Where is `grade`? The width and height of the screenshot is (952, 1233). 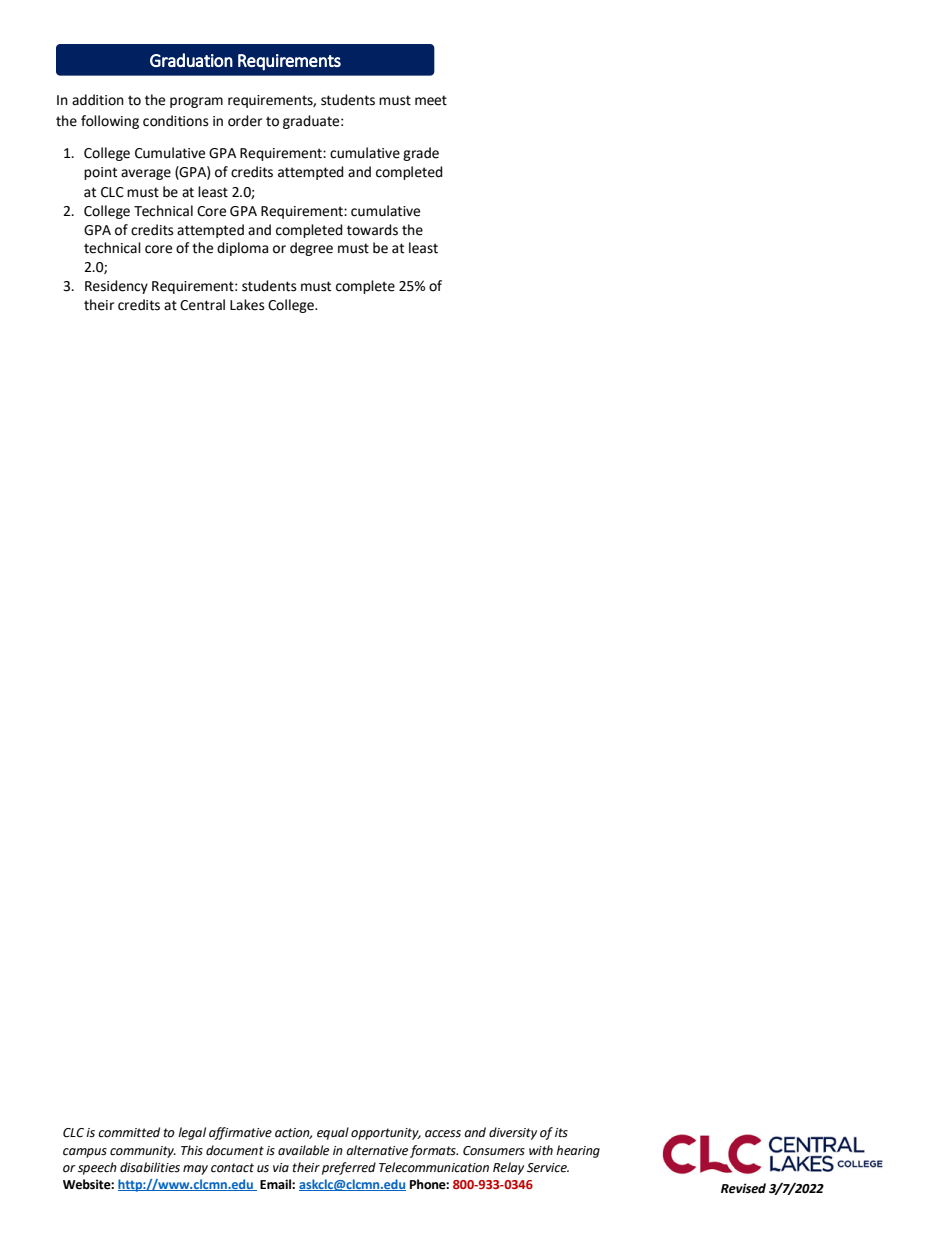
grade is located at coordinates (421, 154).
